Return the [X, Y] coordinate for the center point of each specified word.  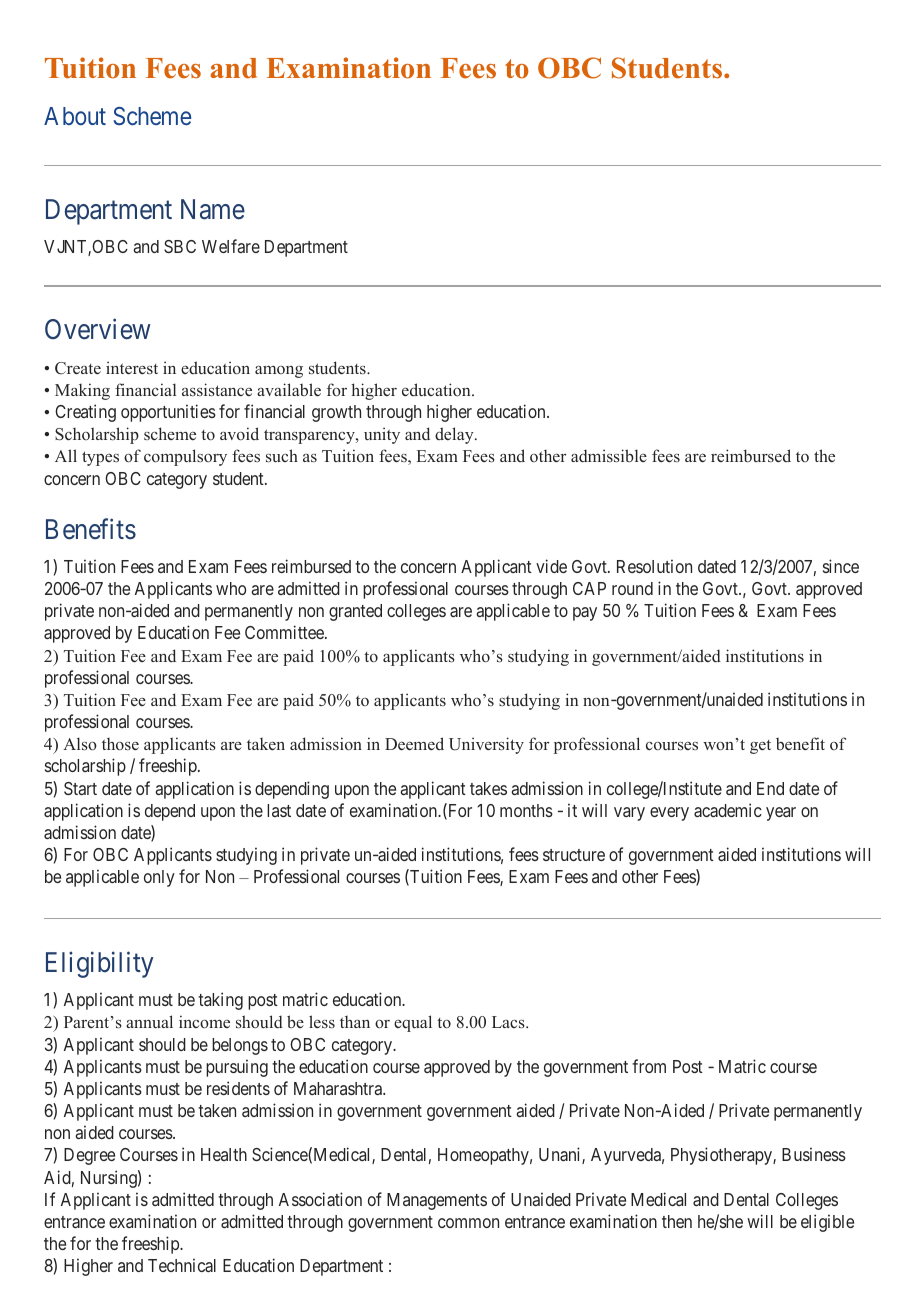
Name [213, 209]
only [159, 878]
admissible [609, 456]
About [75, 116]
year [781, 814]
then [677, 1221]
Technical [182, 1265]
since [841, 566]
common [468, 1223]
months [526, 810]
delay [455, 435]
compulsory [185, 457]
